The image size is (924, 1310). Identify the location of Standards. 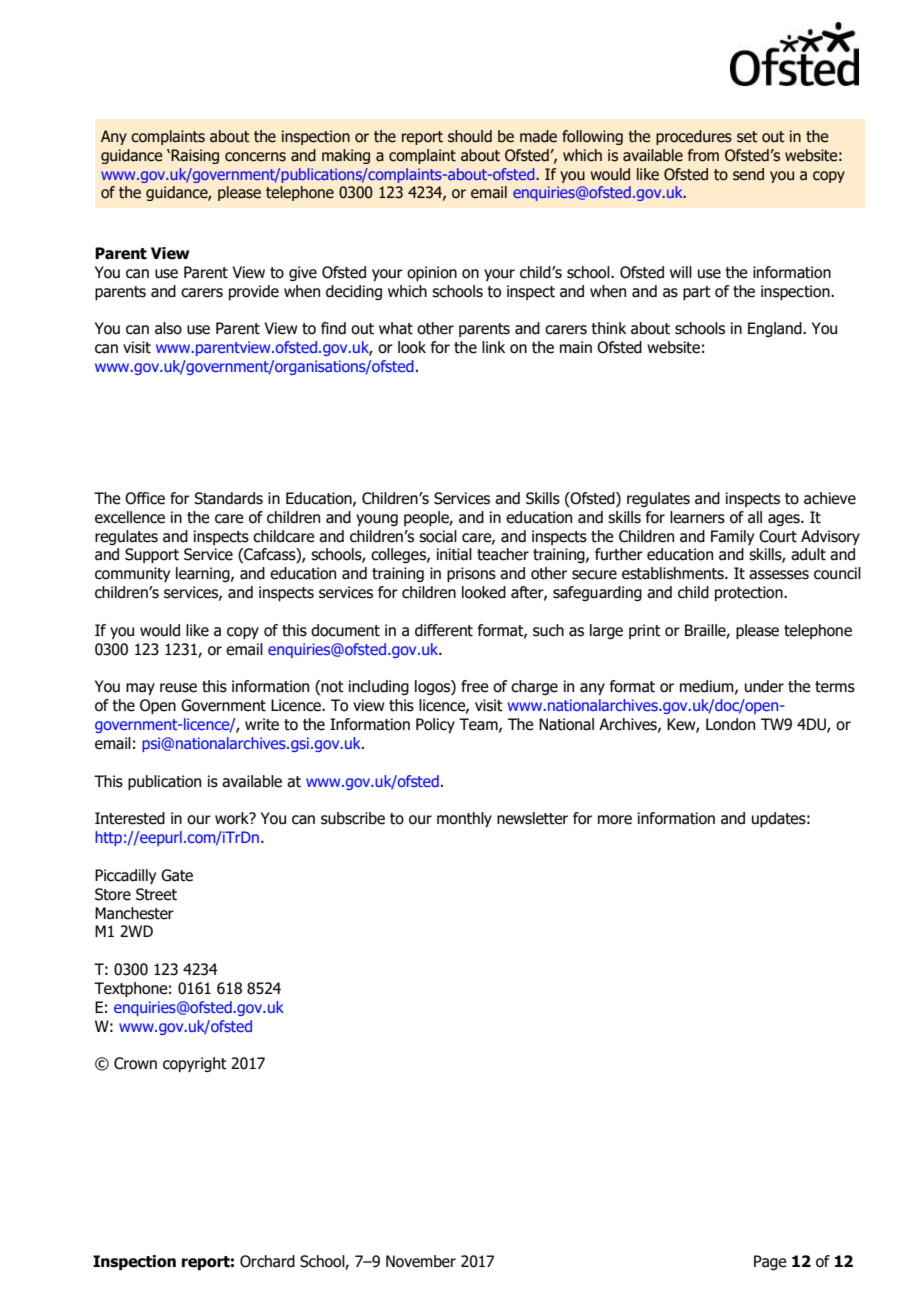
(228, 498).
